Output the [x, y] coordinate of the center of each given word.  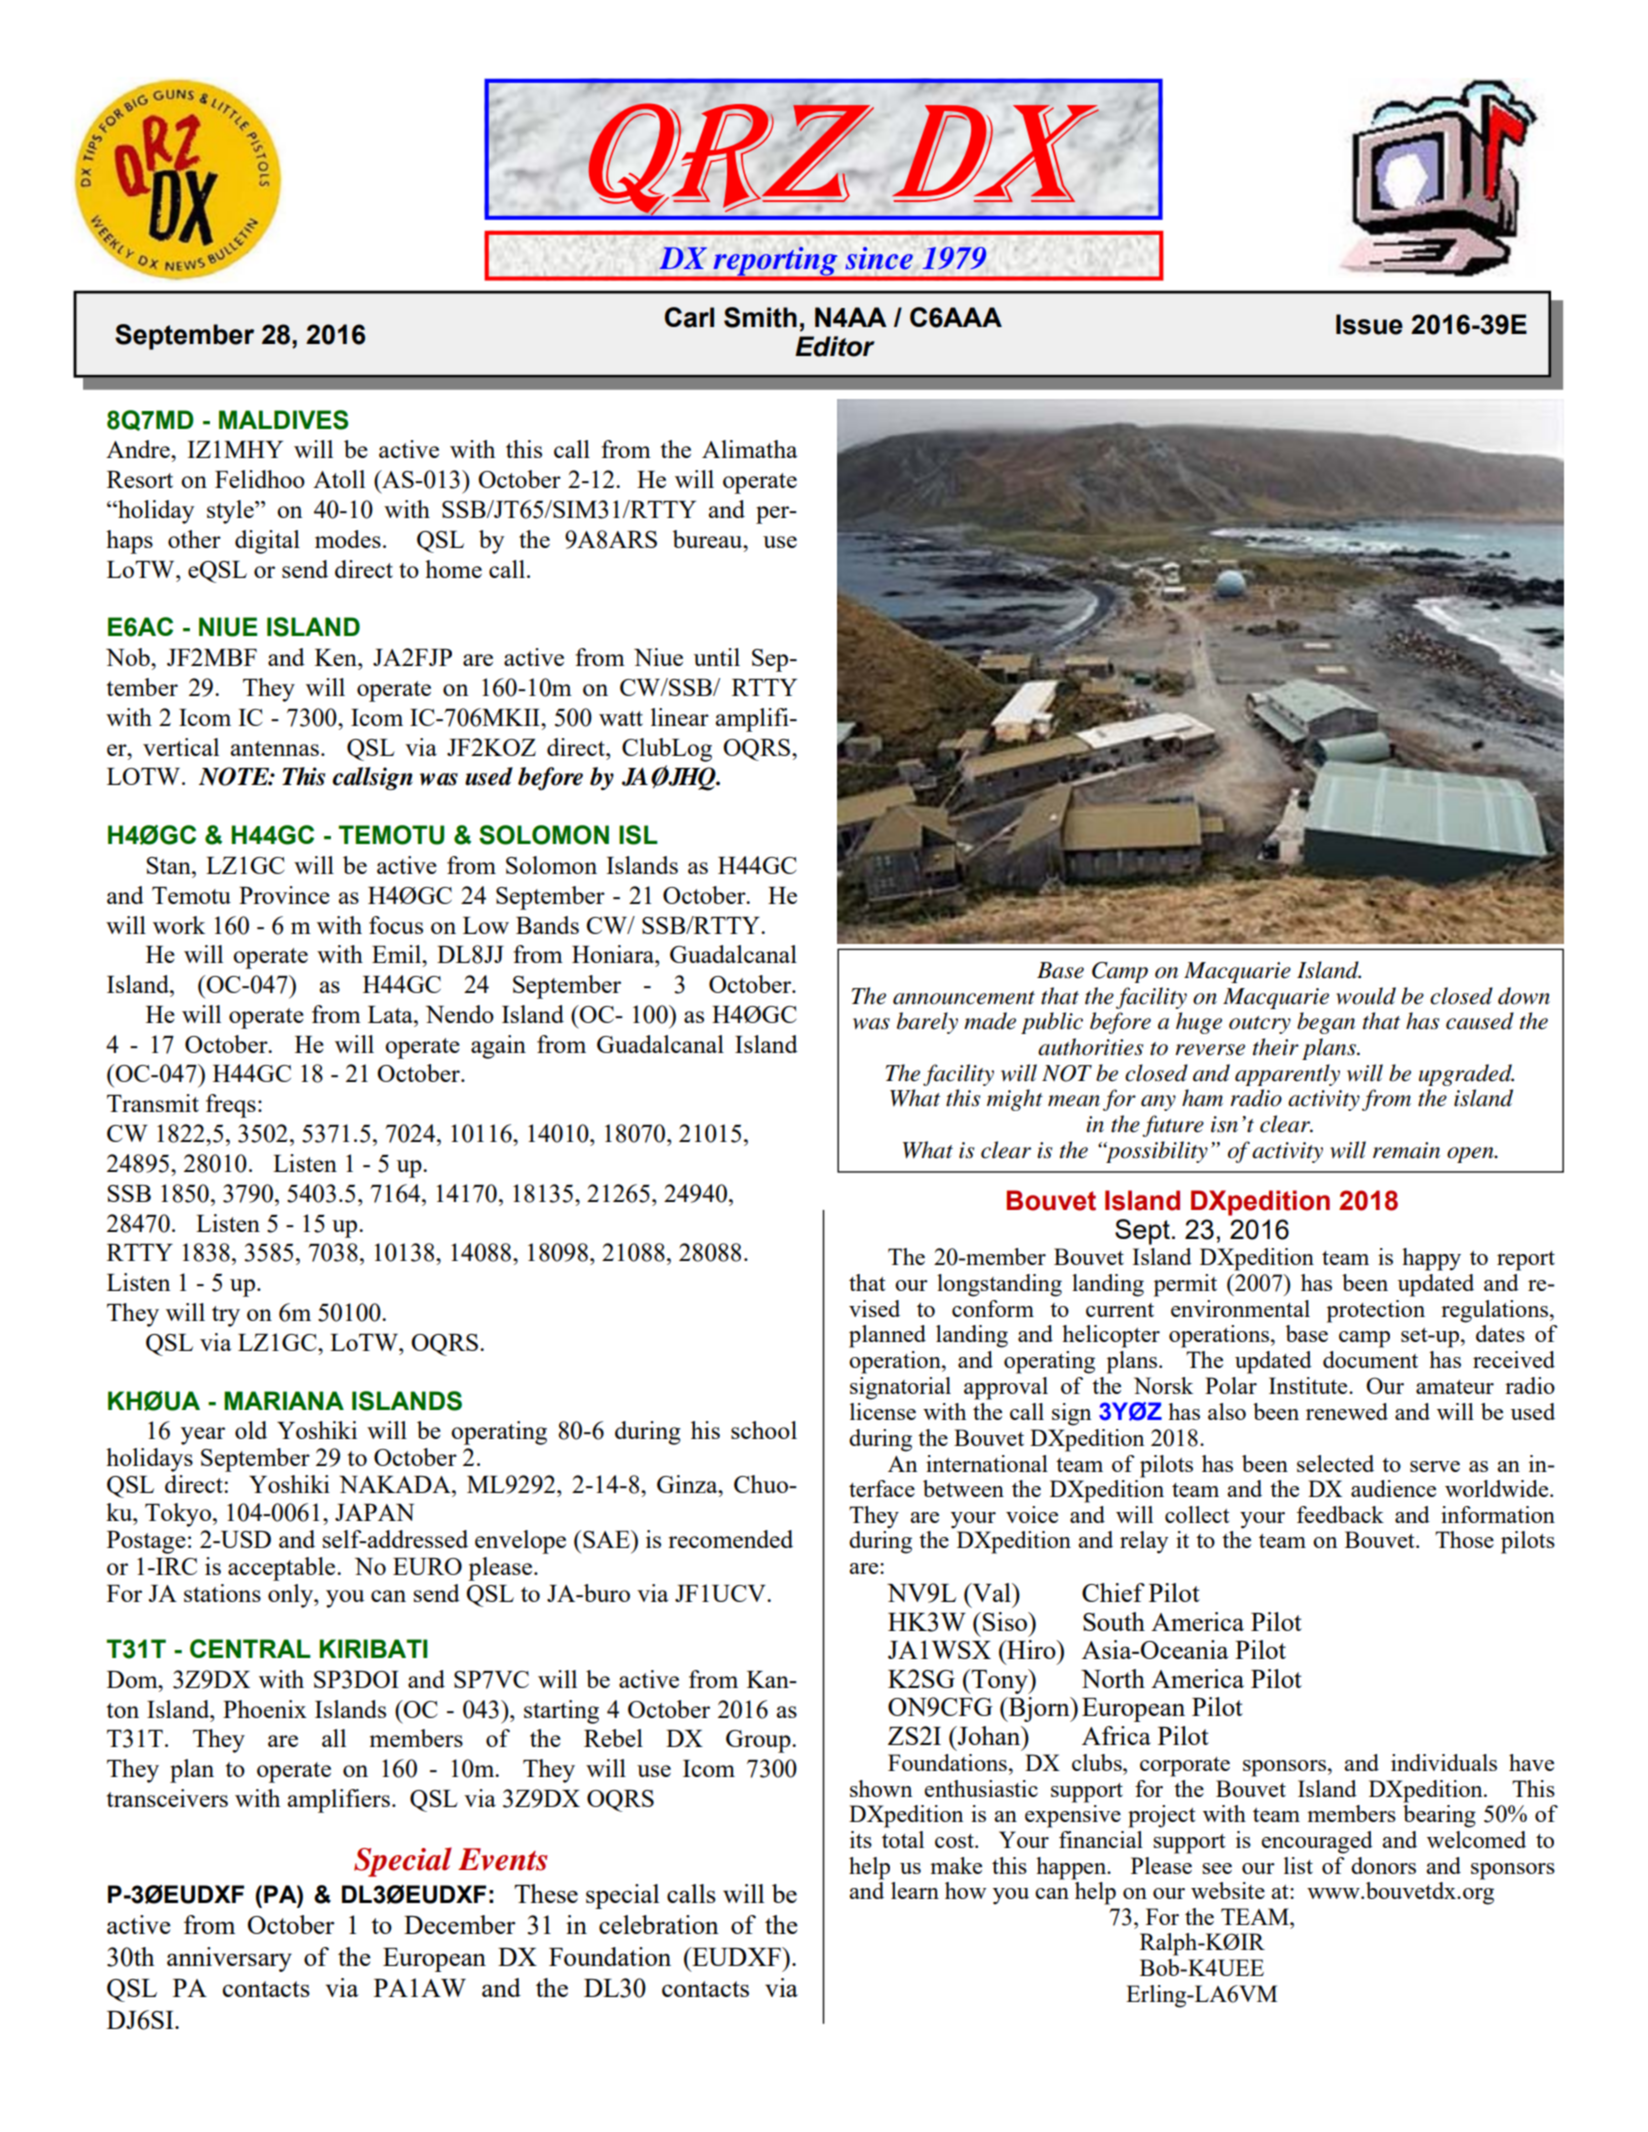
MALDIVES [283, 420]
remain [1406, 1150]
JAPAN [374, 1512]
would [1366, 996]
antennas [275, 748]
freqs [231, 1106]
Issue [1369, 324]
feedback [1340, 1514]
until [717, 657]
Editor [835, 346]
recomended [730, 1539]
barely [927, 1023]
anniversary [229, 1959]
